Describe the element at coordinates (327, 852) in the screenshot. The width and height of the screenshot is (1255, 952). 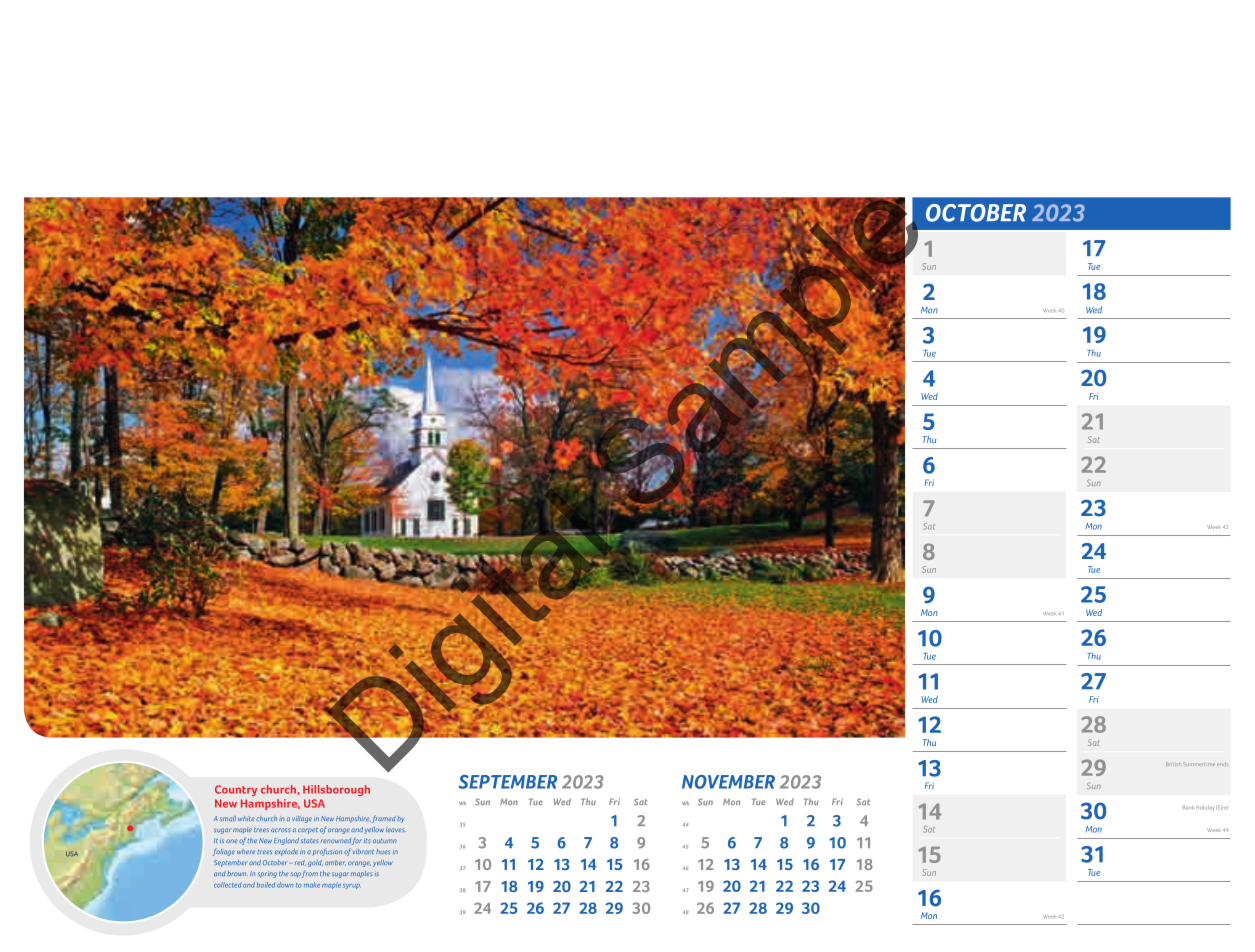
I see `profusion` at that location.
